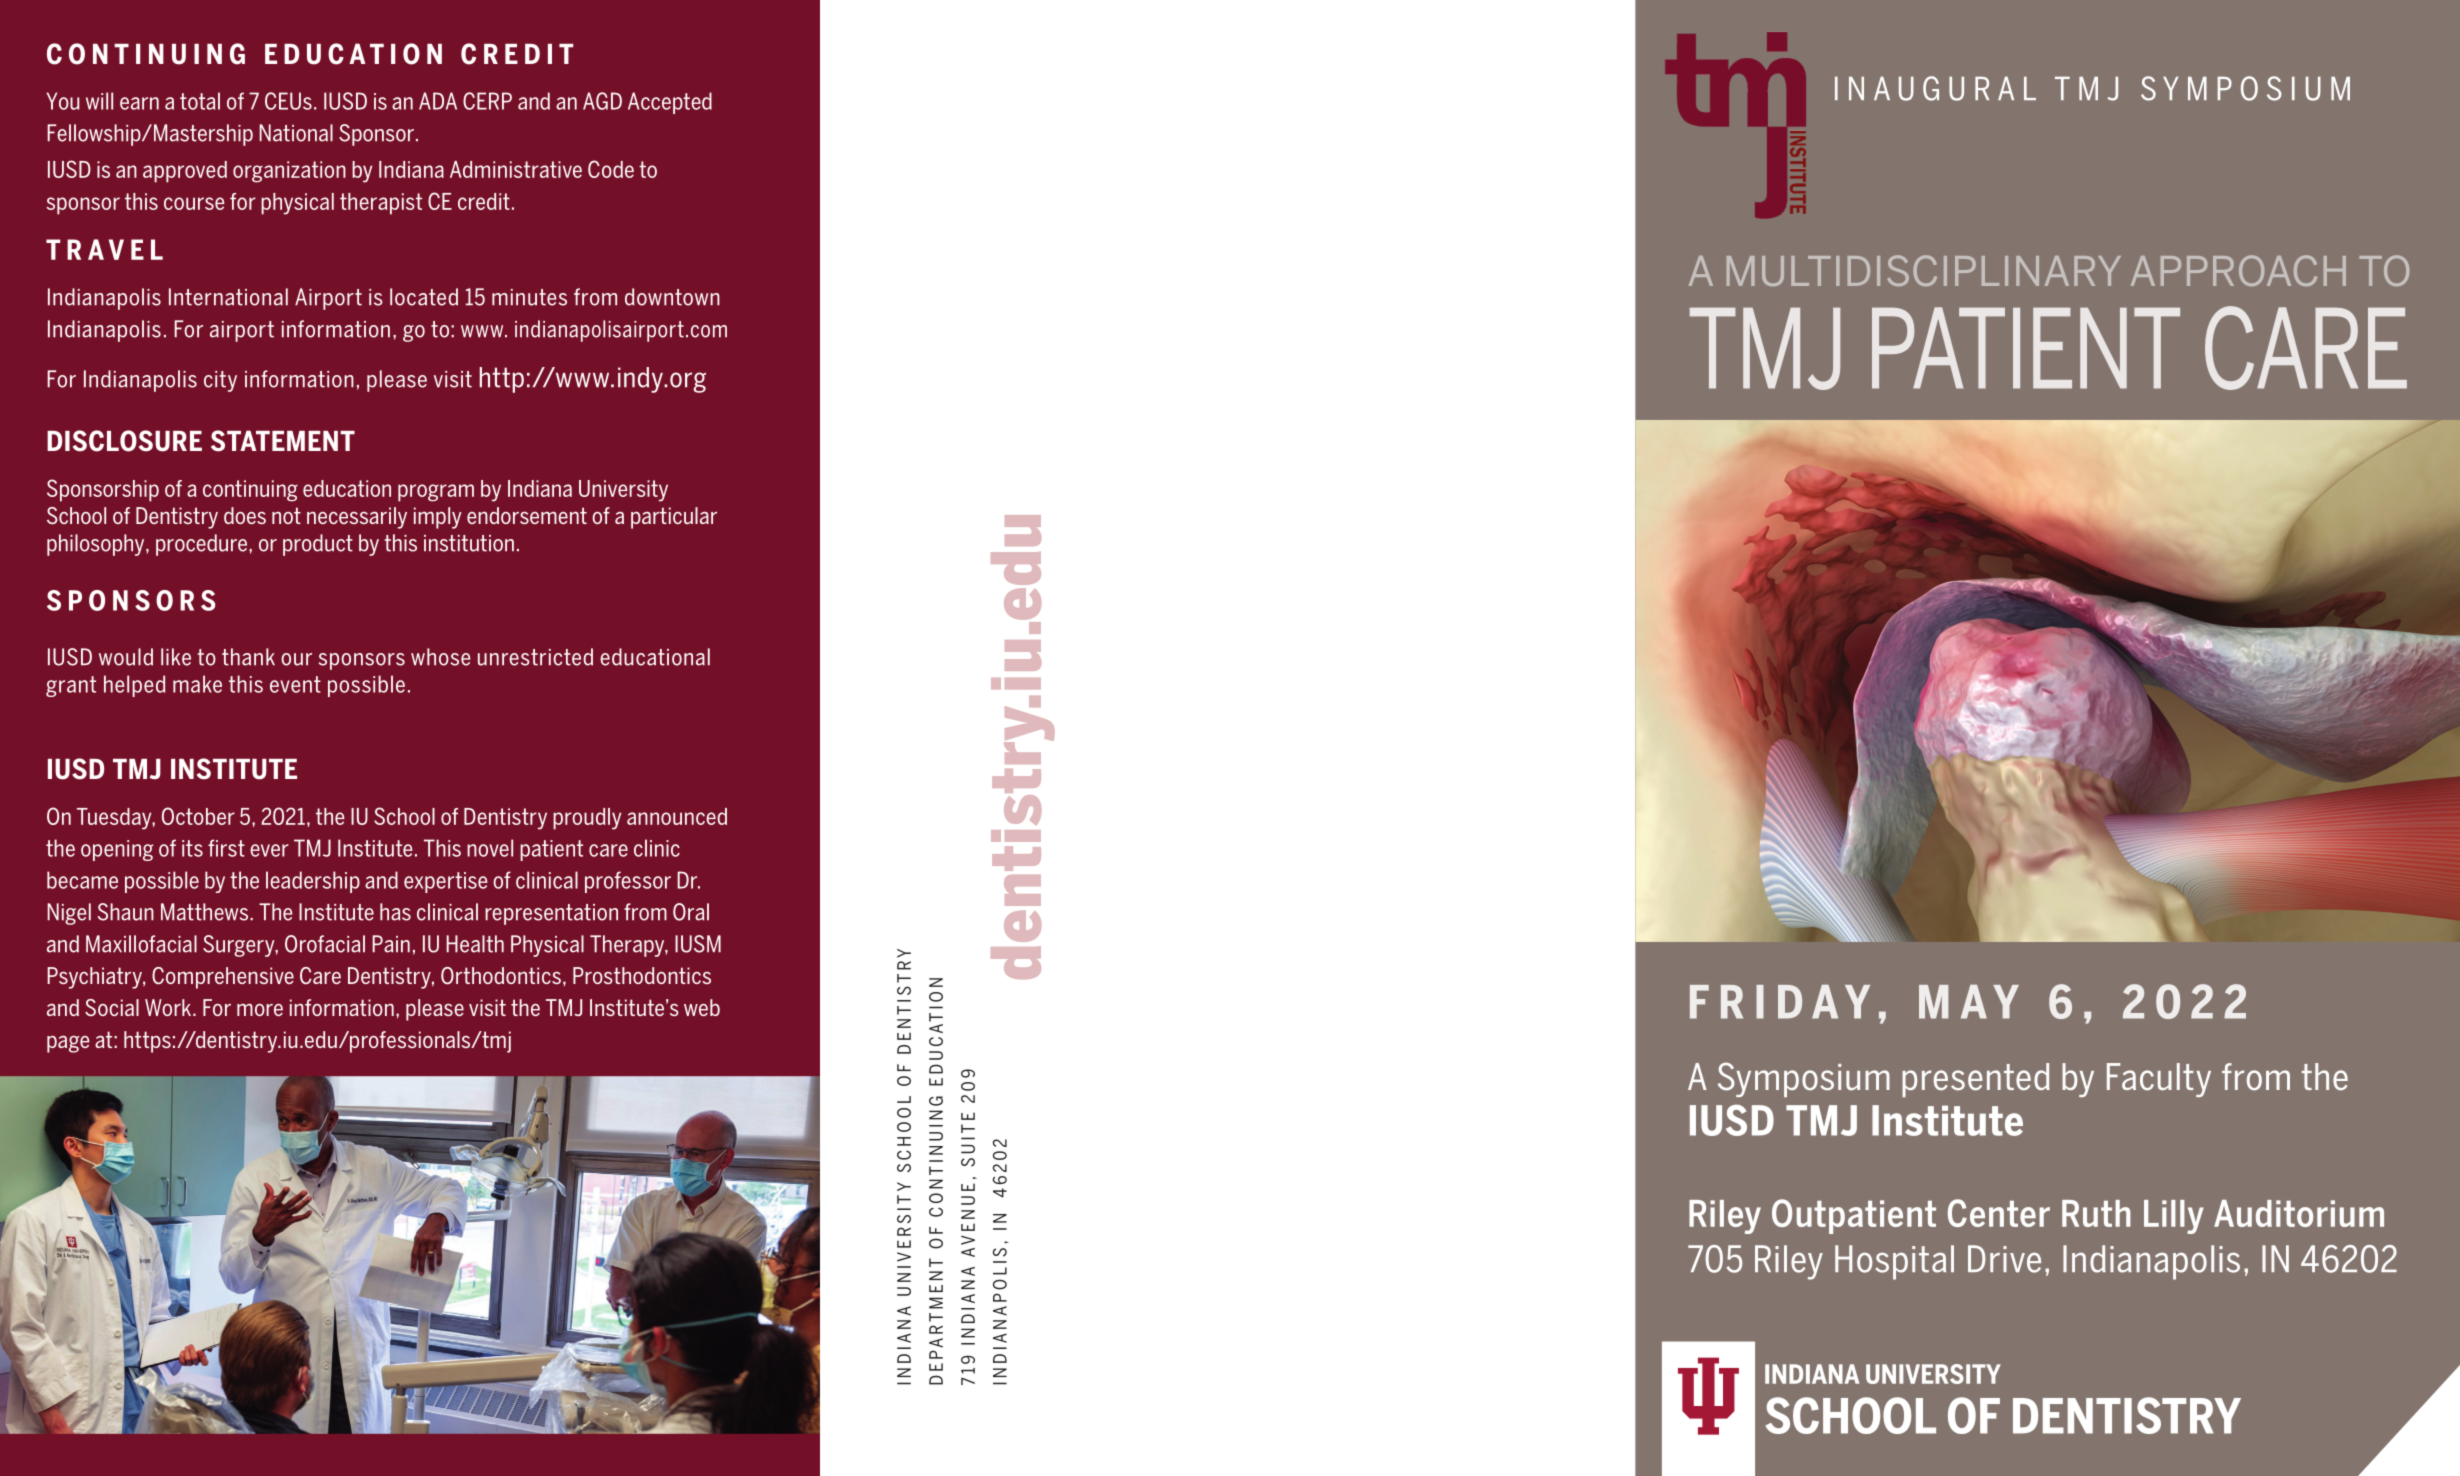 This image has height=1476, width=2460. I want to click on city, so click(220, 381).
